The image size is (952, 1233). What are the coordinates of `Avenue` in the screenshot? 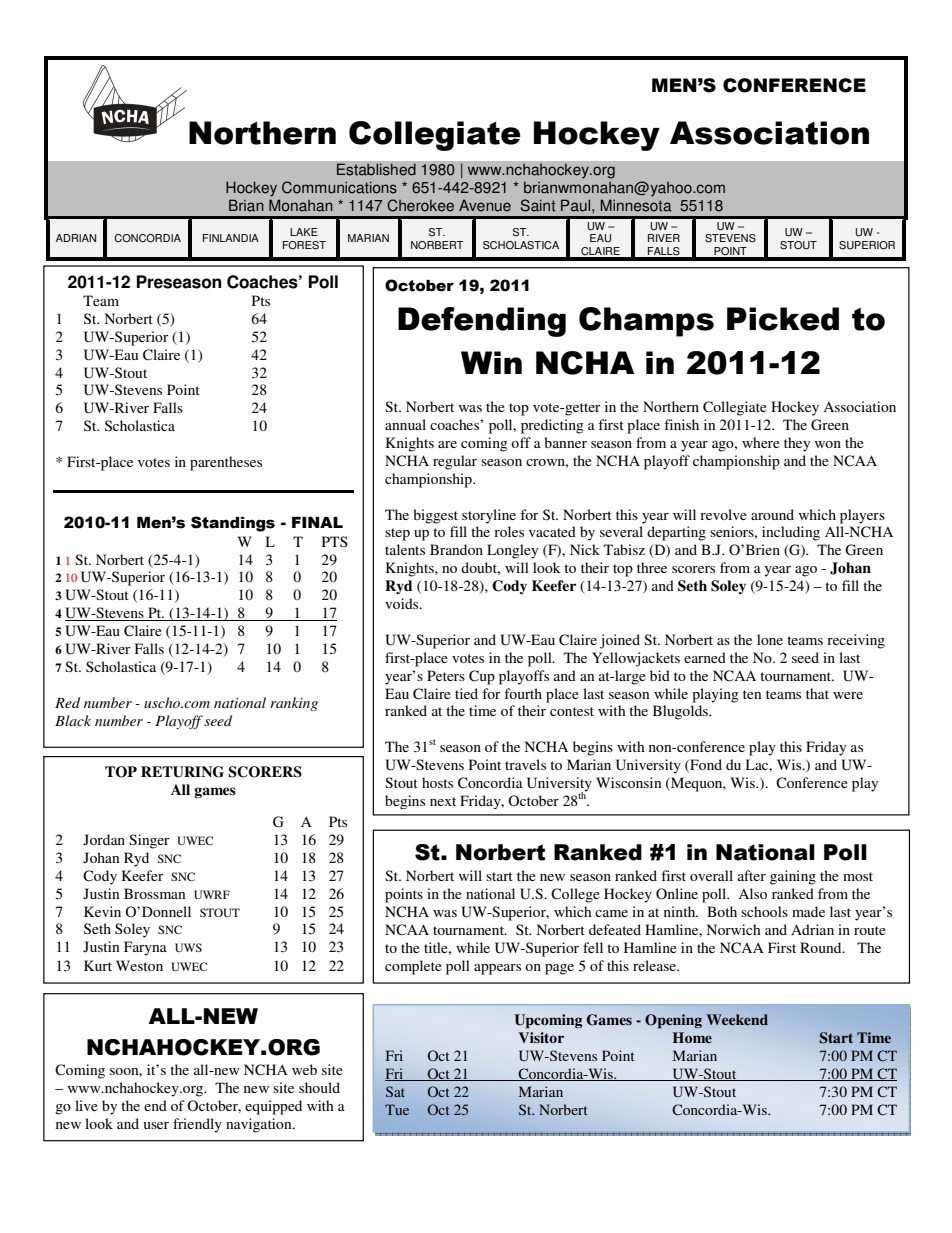 It's located at (485, 205).
